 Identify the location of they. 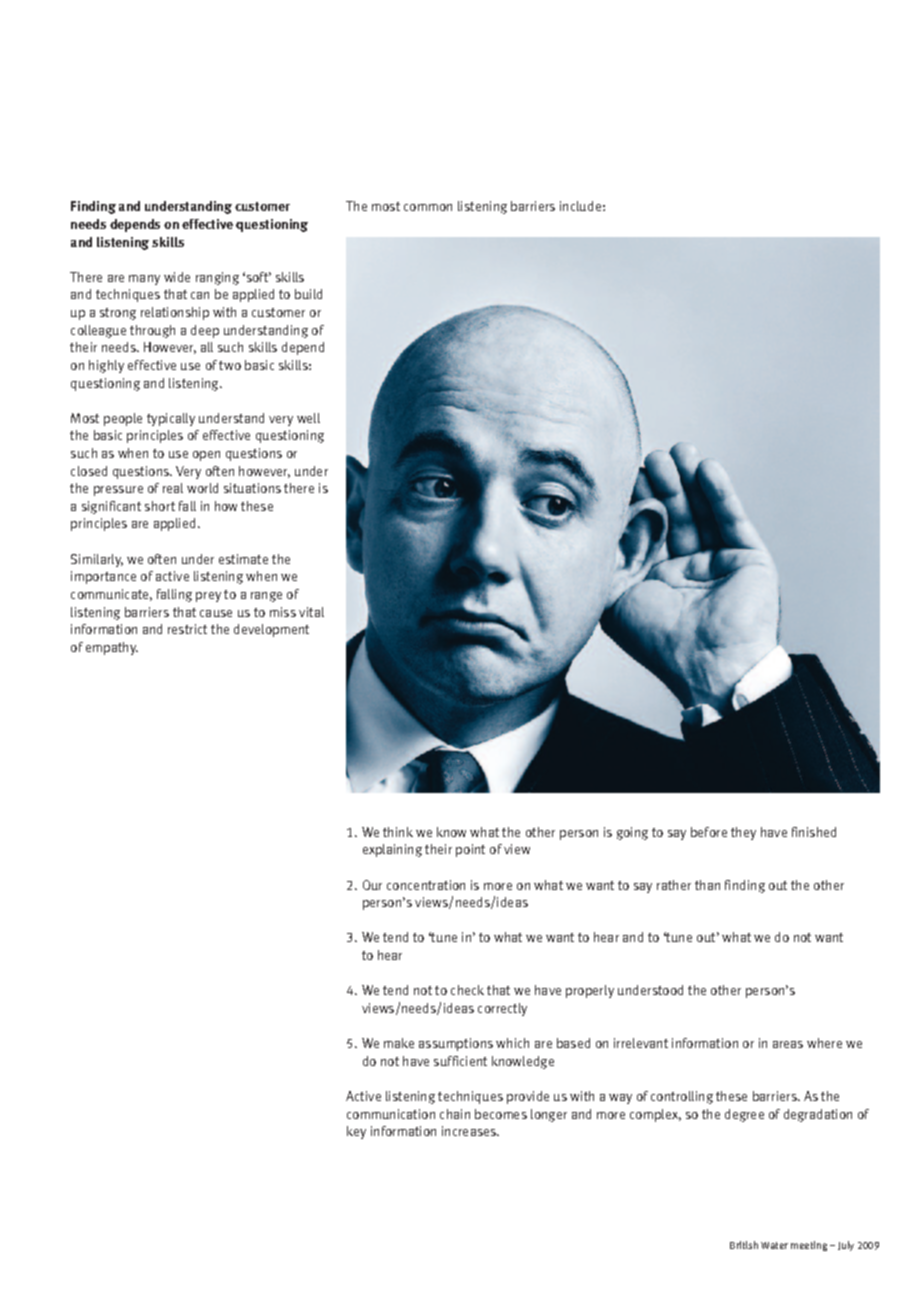
(743, 833).
